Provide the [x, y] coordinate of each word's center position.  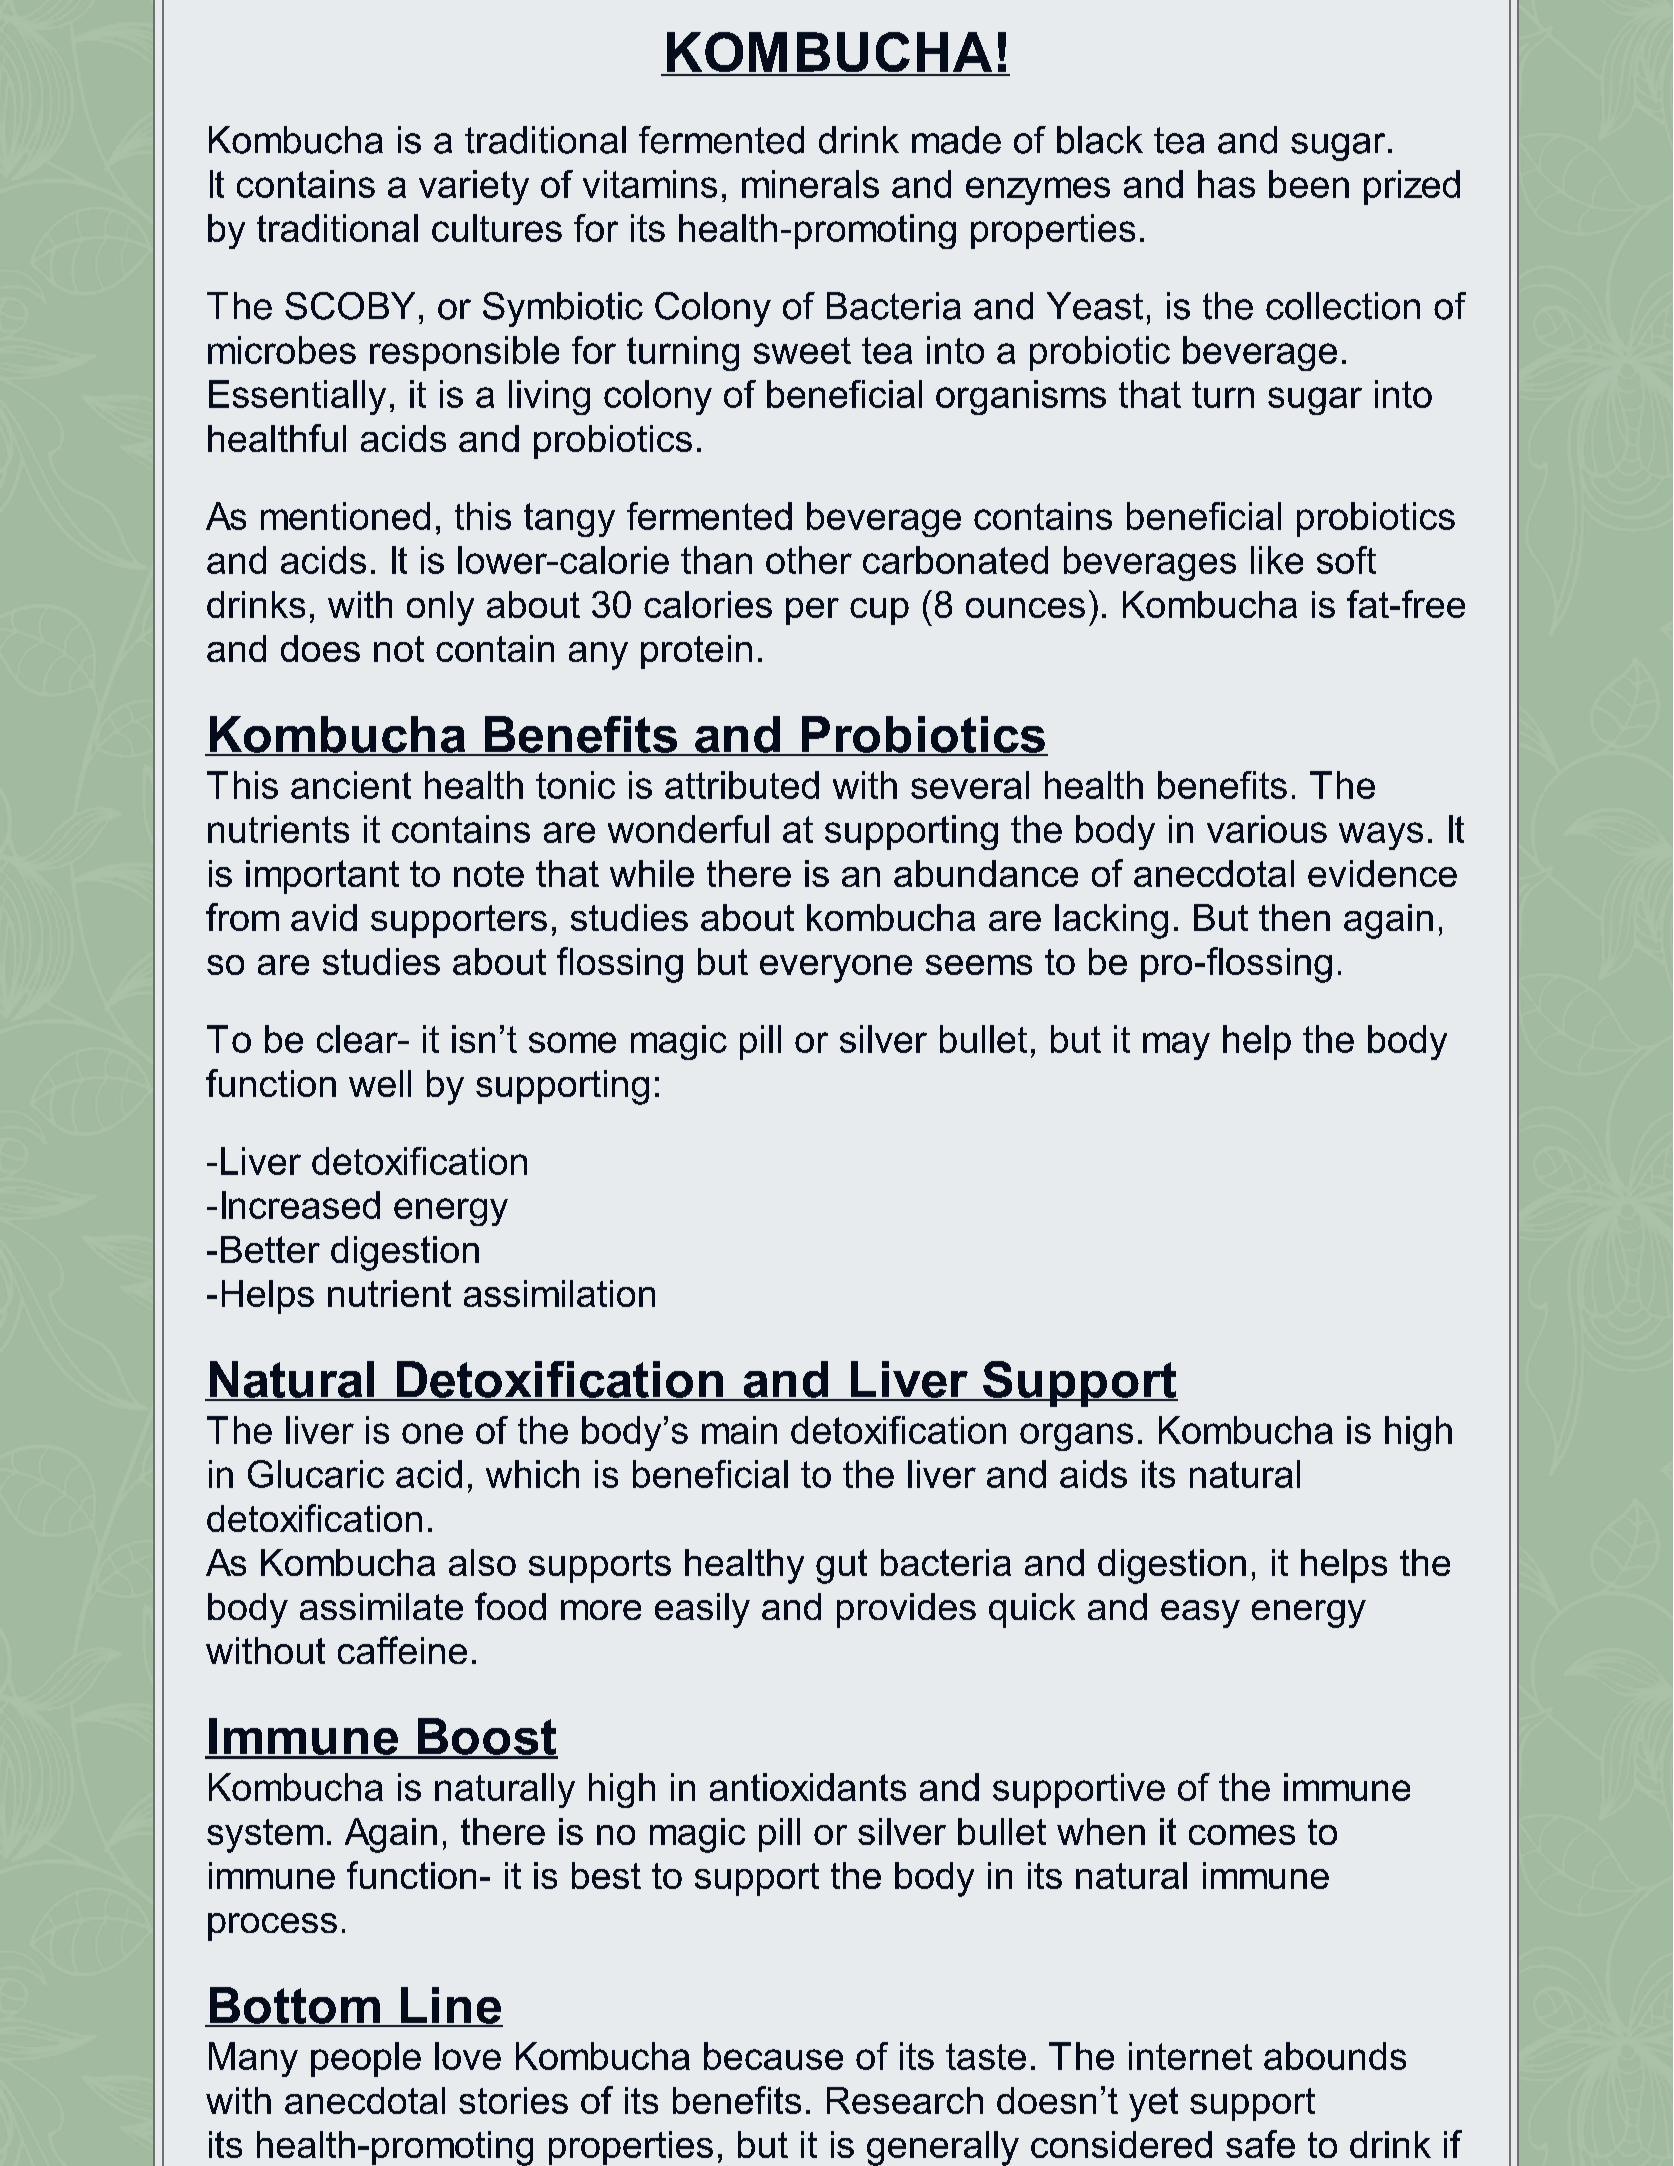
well [380, 1083]
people [366, 2059]
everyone [836, 969]
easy [1200, 1614]
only [440, 608]
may [1176, 1046]
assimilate [381, 1606]
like [1277, 560]
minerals [810, 184]
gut [841, 1566]
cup [879, 611]
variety [474, 187]
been [1309, 184]
